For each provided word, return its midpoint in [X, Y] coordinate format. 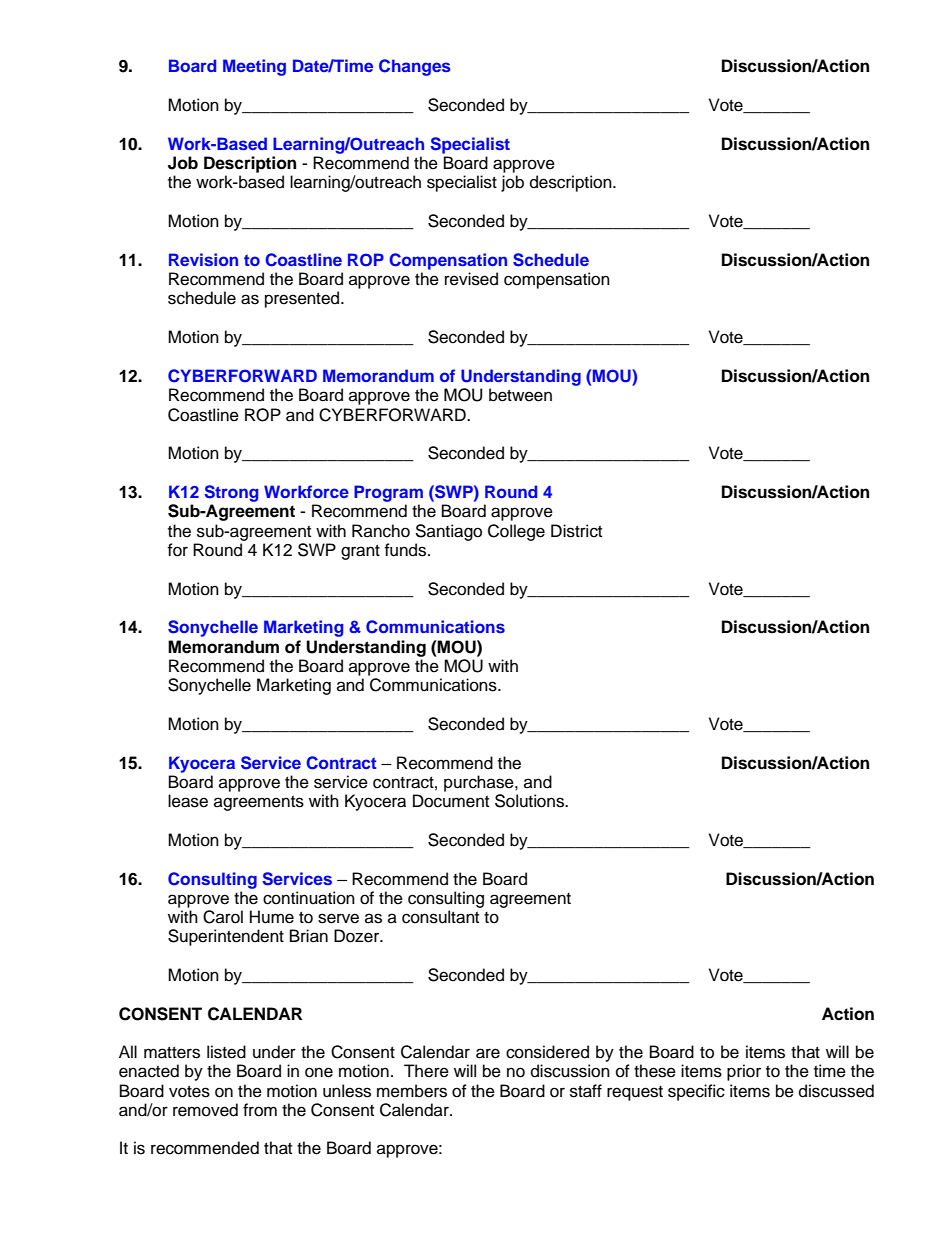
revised [471, 279]
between [520, 395]
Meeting [254, 67]
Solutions [530, 801]
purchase [480, 783]
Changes [415, 67]
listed [226, 1052]
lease [188, 801]
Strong [231, 493]
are [488, 1053]
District [576, 531]
